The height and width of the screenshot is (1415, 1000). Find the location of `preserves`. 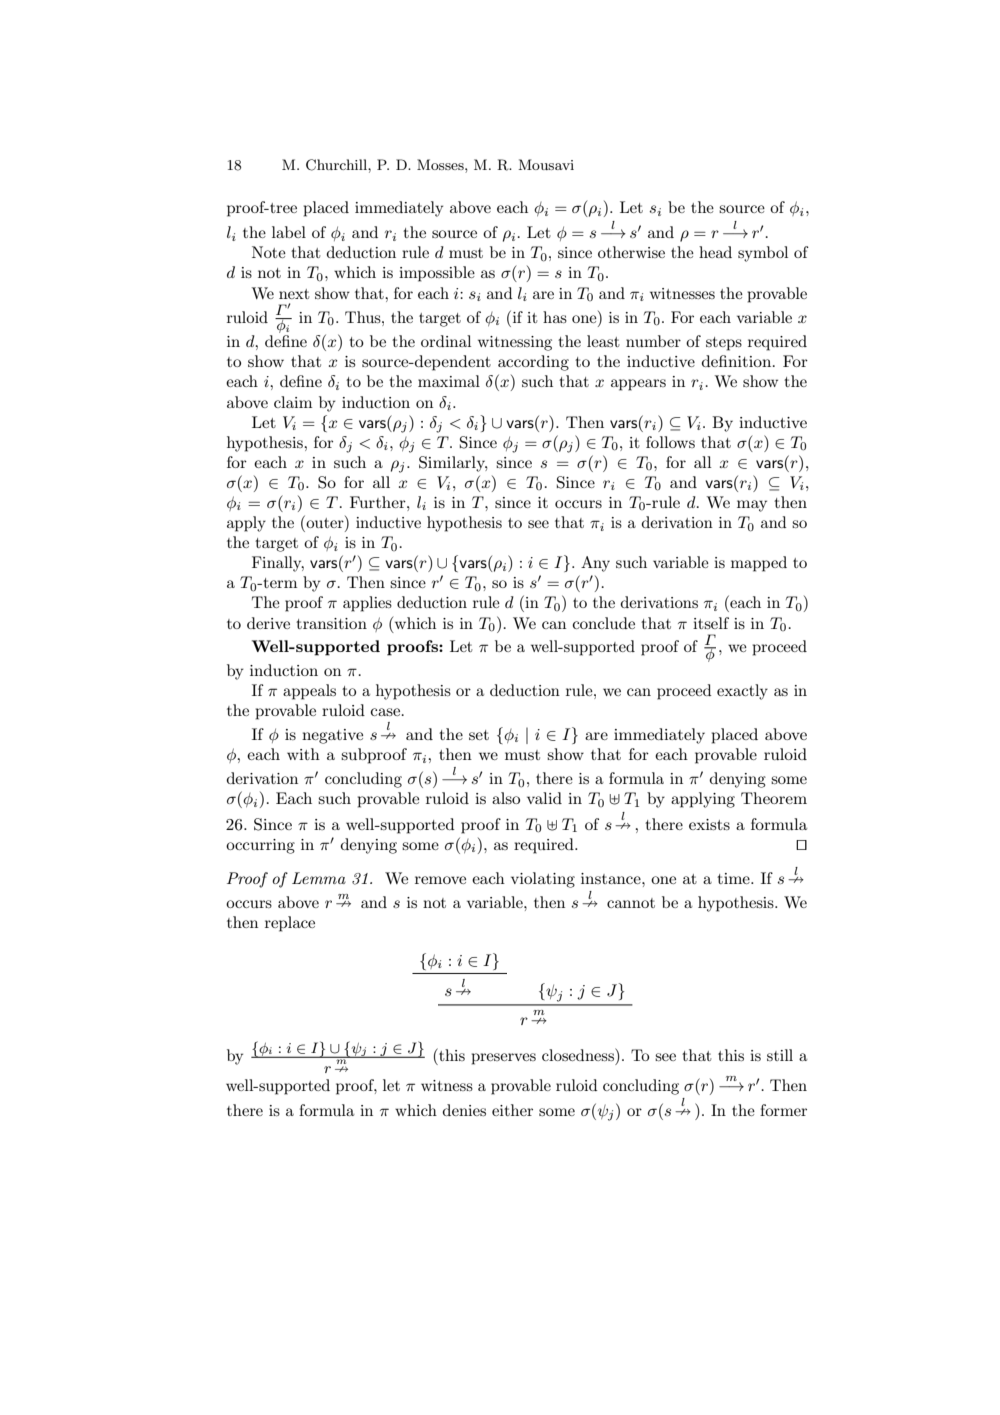

preserves is located at coordinates (504, 1059).
